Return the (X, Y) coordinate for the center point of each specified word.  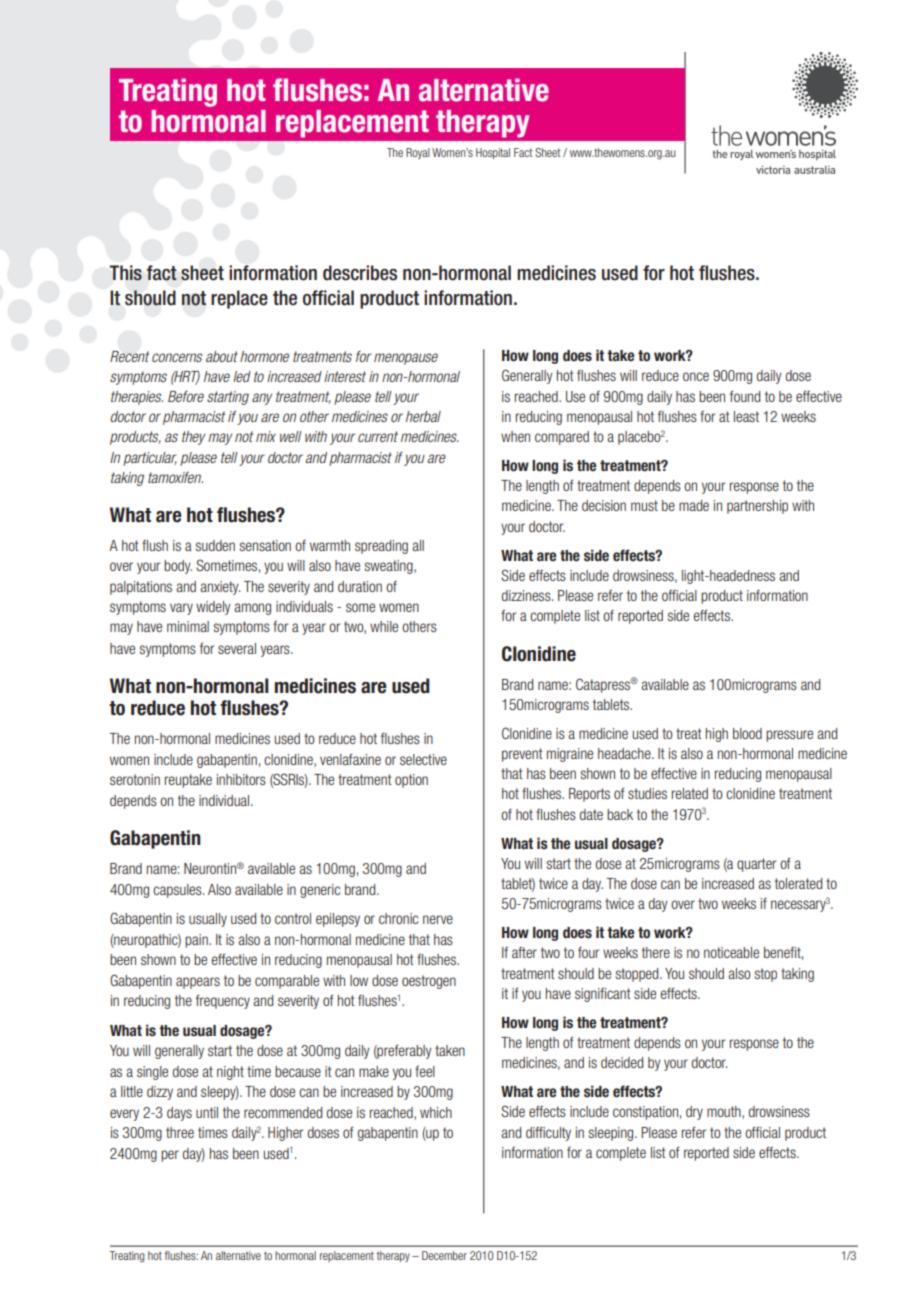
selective (423, 759)
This (125, 273)
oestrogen (429, 982)
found (745, 396)
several (237, 648)
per (170, 1156)
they (193, 438)
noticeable (731, 952)
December (444, 1255)
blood (747, 733)
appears (198, 983)
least (746, 416)
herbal (423, 416)
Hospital (493, 153)
